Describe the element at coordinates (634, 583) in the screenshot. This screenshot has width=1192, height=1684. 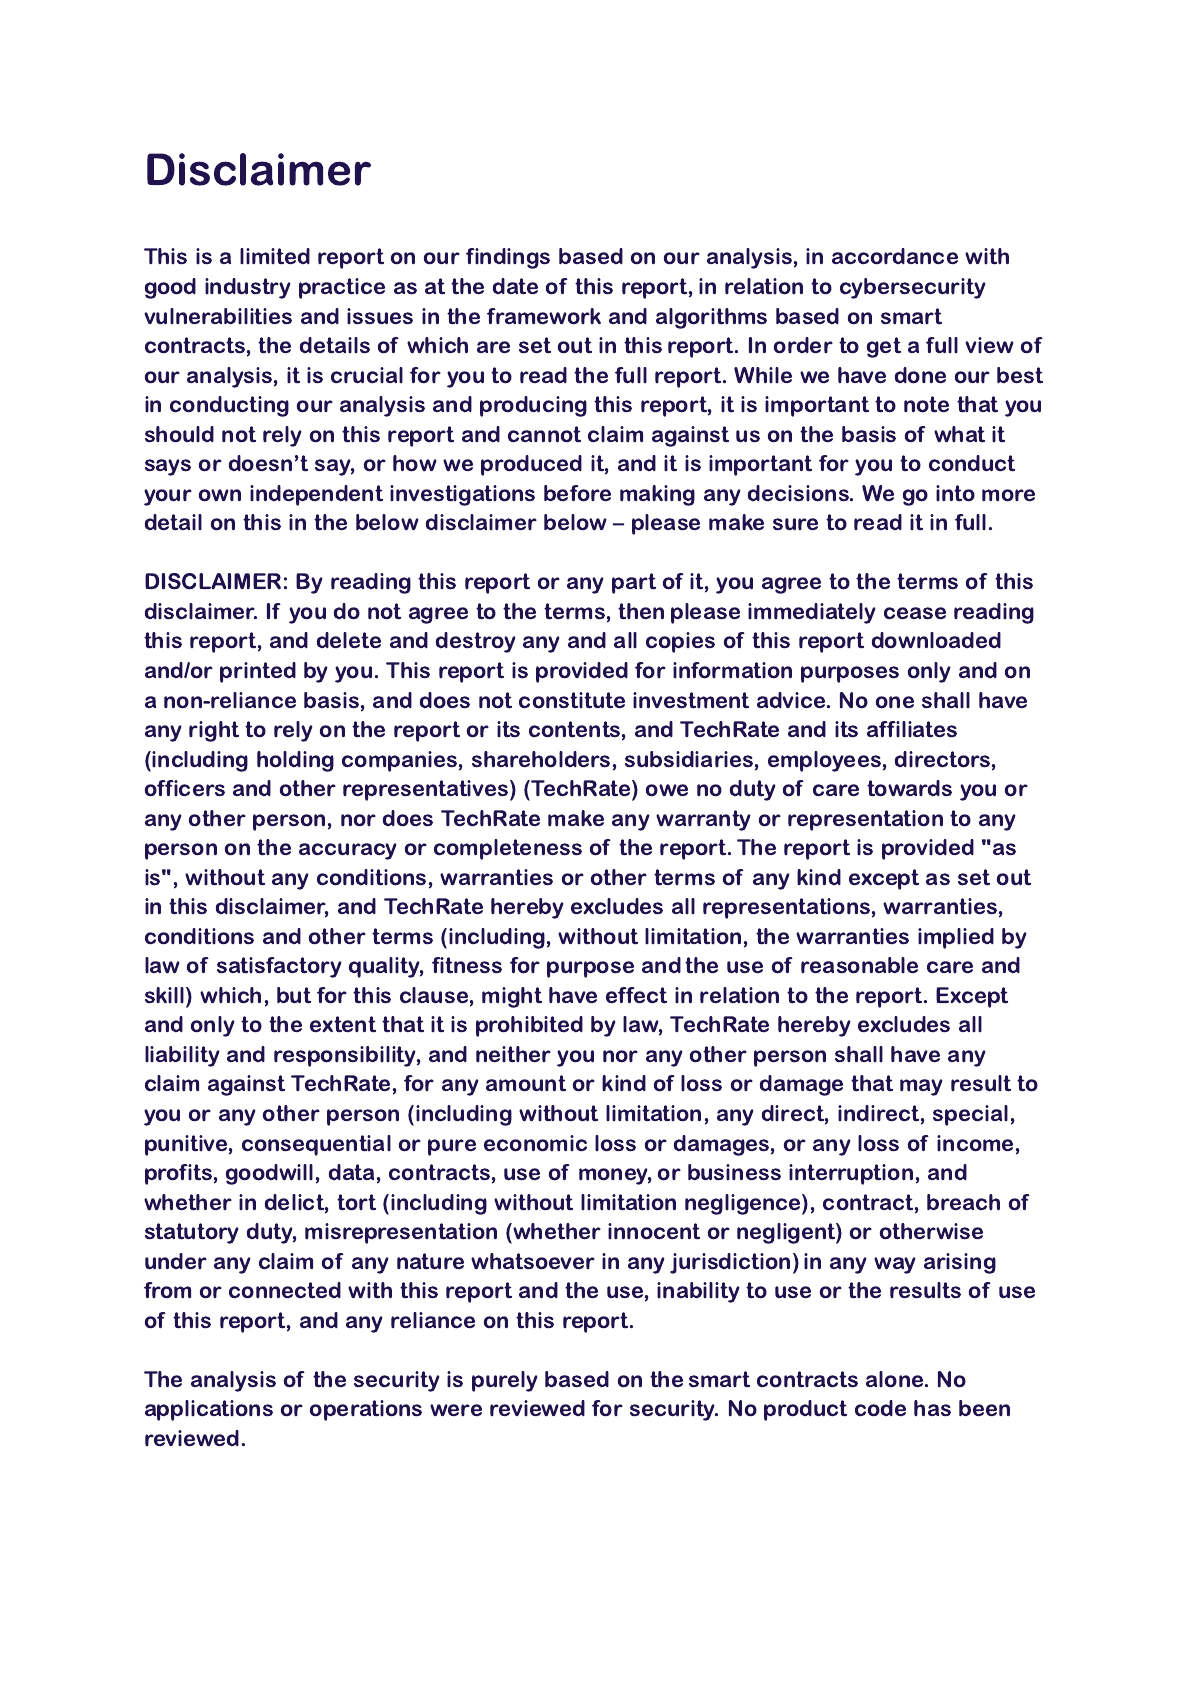
I see `part` at that location.
